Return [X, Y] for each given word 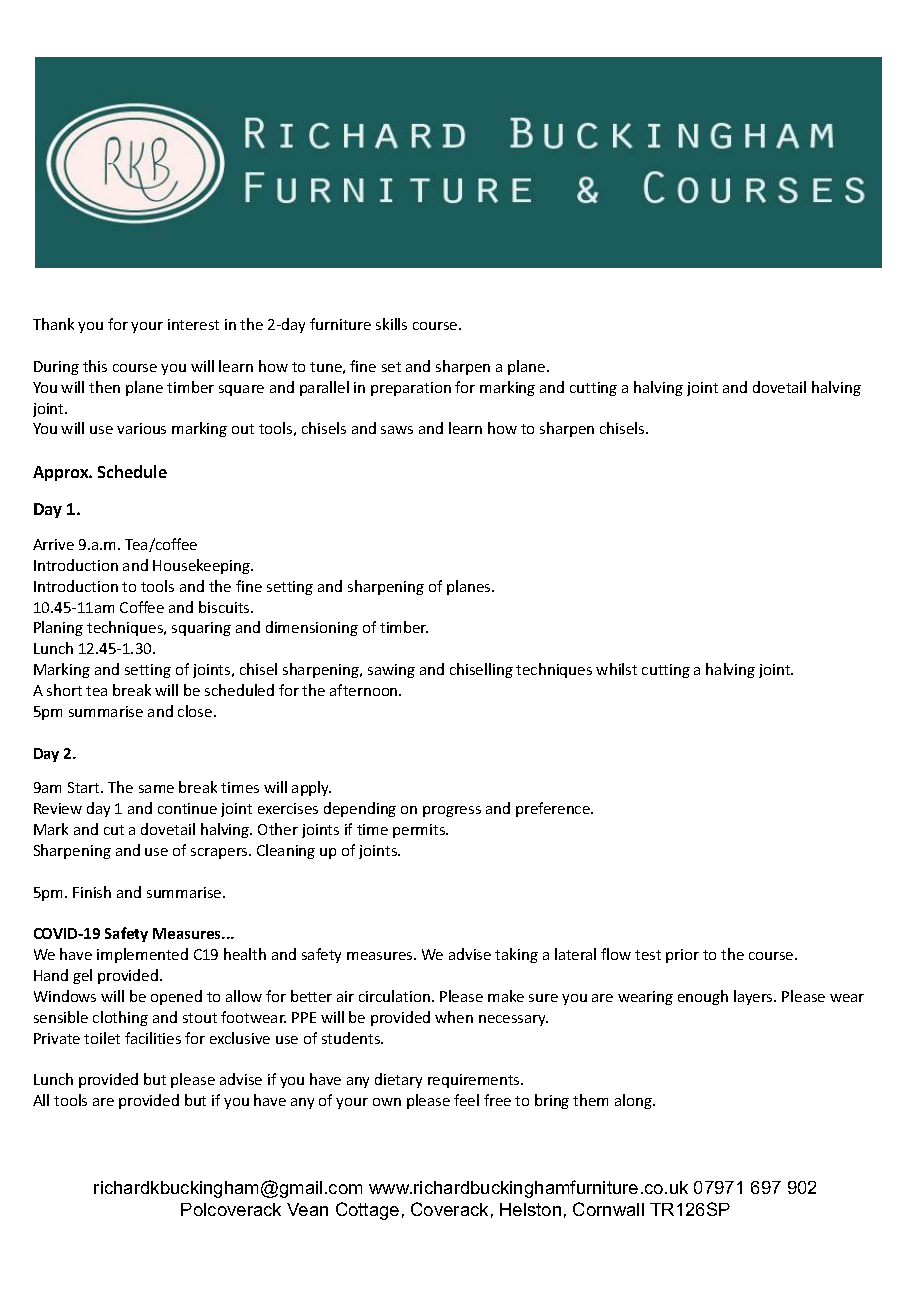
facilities [153, 1038]
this [95, 366]
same [156, 789]
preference [554, 809]
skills [391, 324]
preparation [411, 389]
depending [360, 809]
